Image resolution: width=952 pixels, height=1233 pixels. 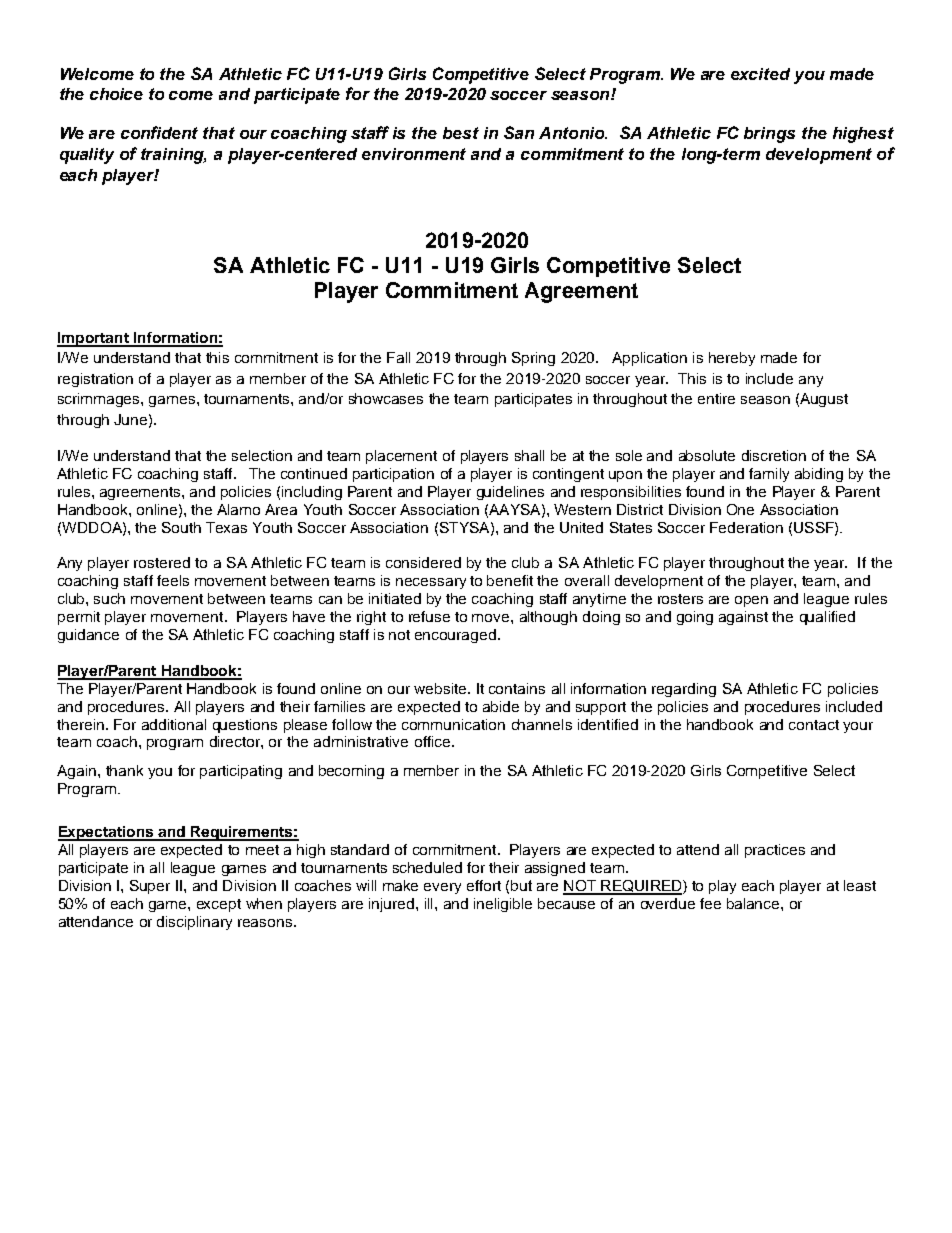 What do you see at coordinates (150, 887) in the document?
I see `Super` at bounding box center [150, 887].
